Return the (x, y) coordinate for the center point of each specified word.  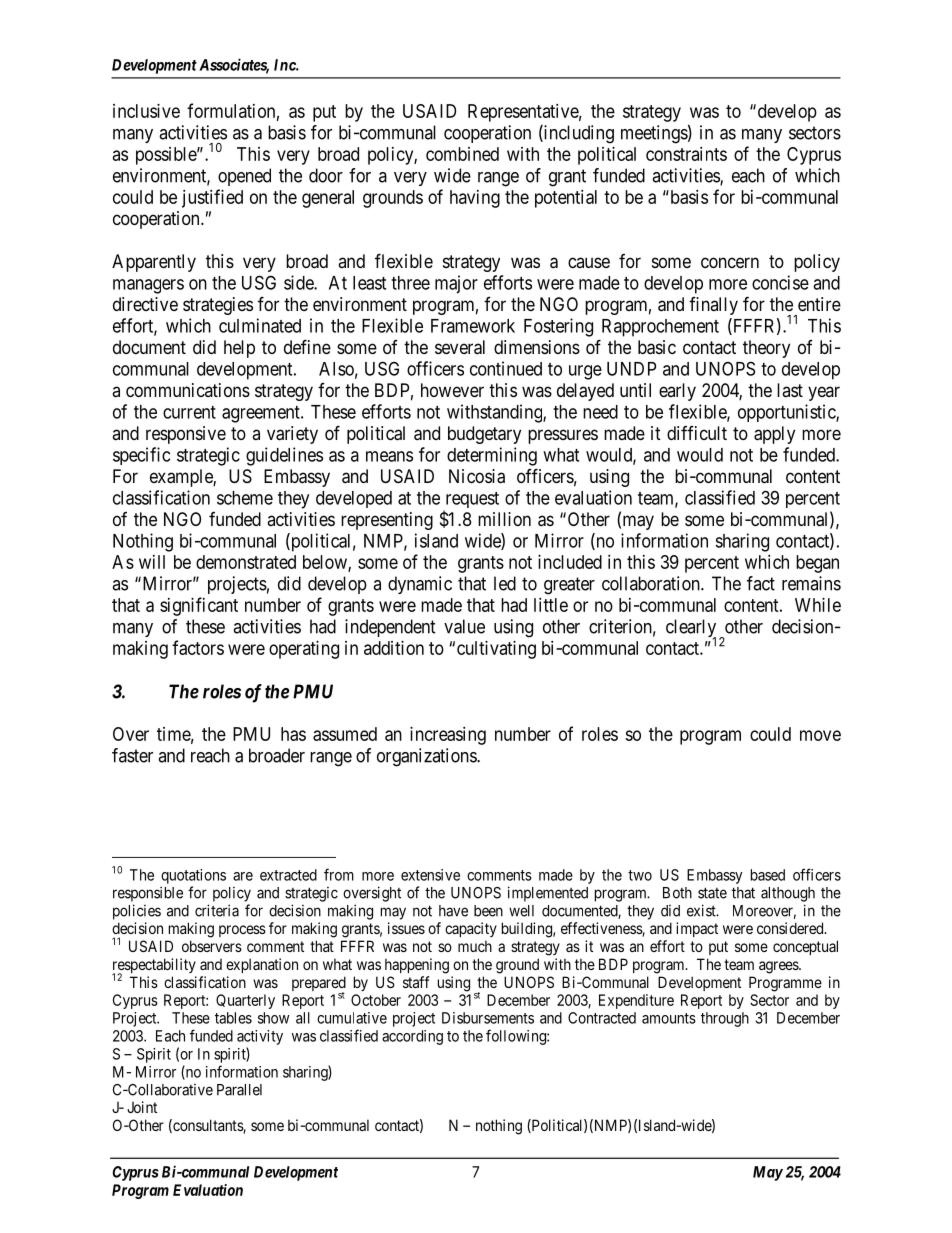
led (505, 583)
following (517, 1037)
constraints (686, 154)
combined (462, 154)
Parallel (239, 1090)
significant (199, 606)
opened (244, 177)
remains (811, 583)
